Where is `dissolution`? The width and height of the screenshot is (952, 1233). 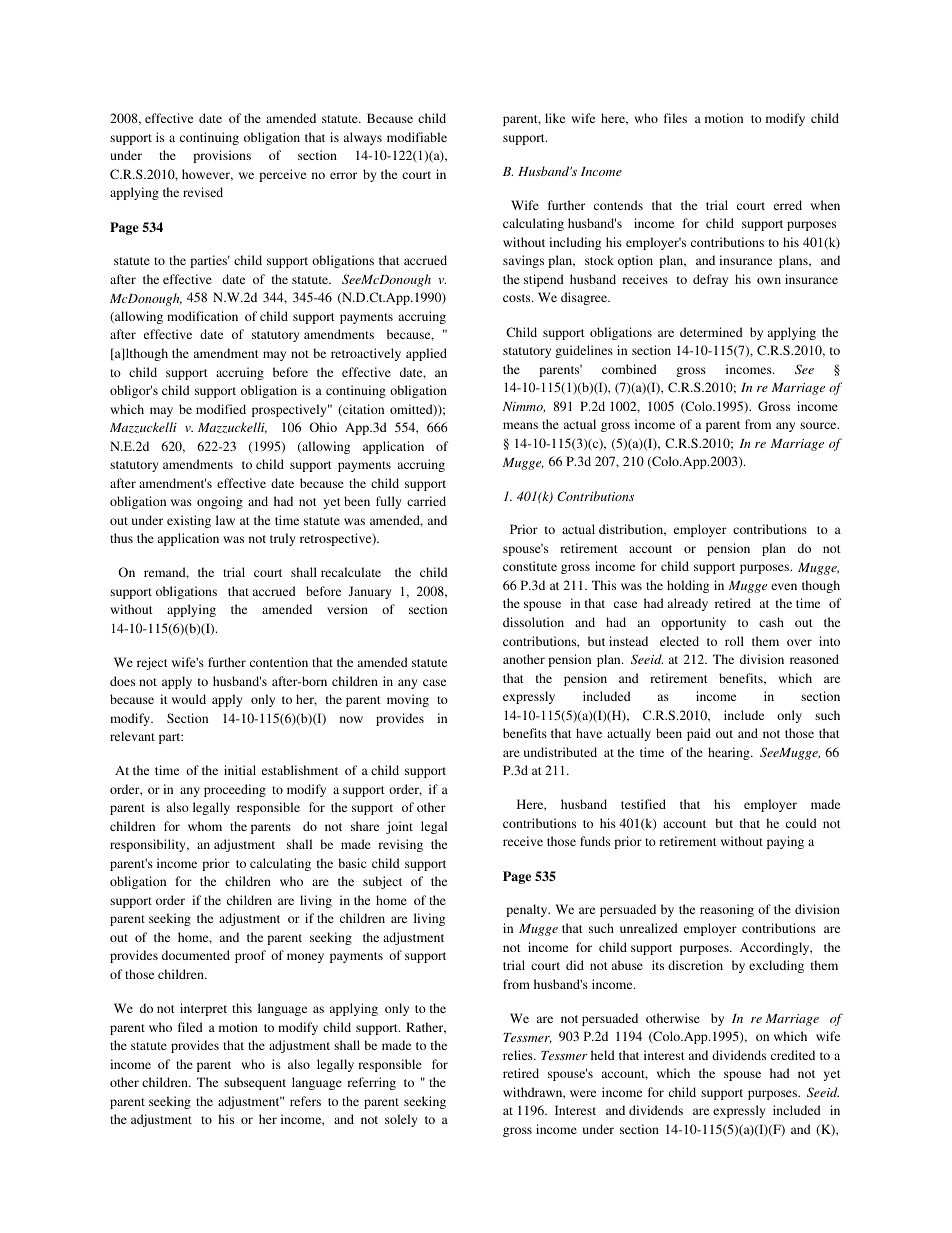
dissolution is located at coordinates (533, 622).
